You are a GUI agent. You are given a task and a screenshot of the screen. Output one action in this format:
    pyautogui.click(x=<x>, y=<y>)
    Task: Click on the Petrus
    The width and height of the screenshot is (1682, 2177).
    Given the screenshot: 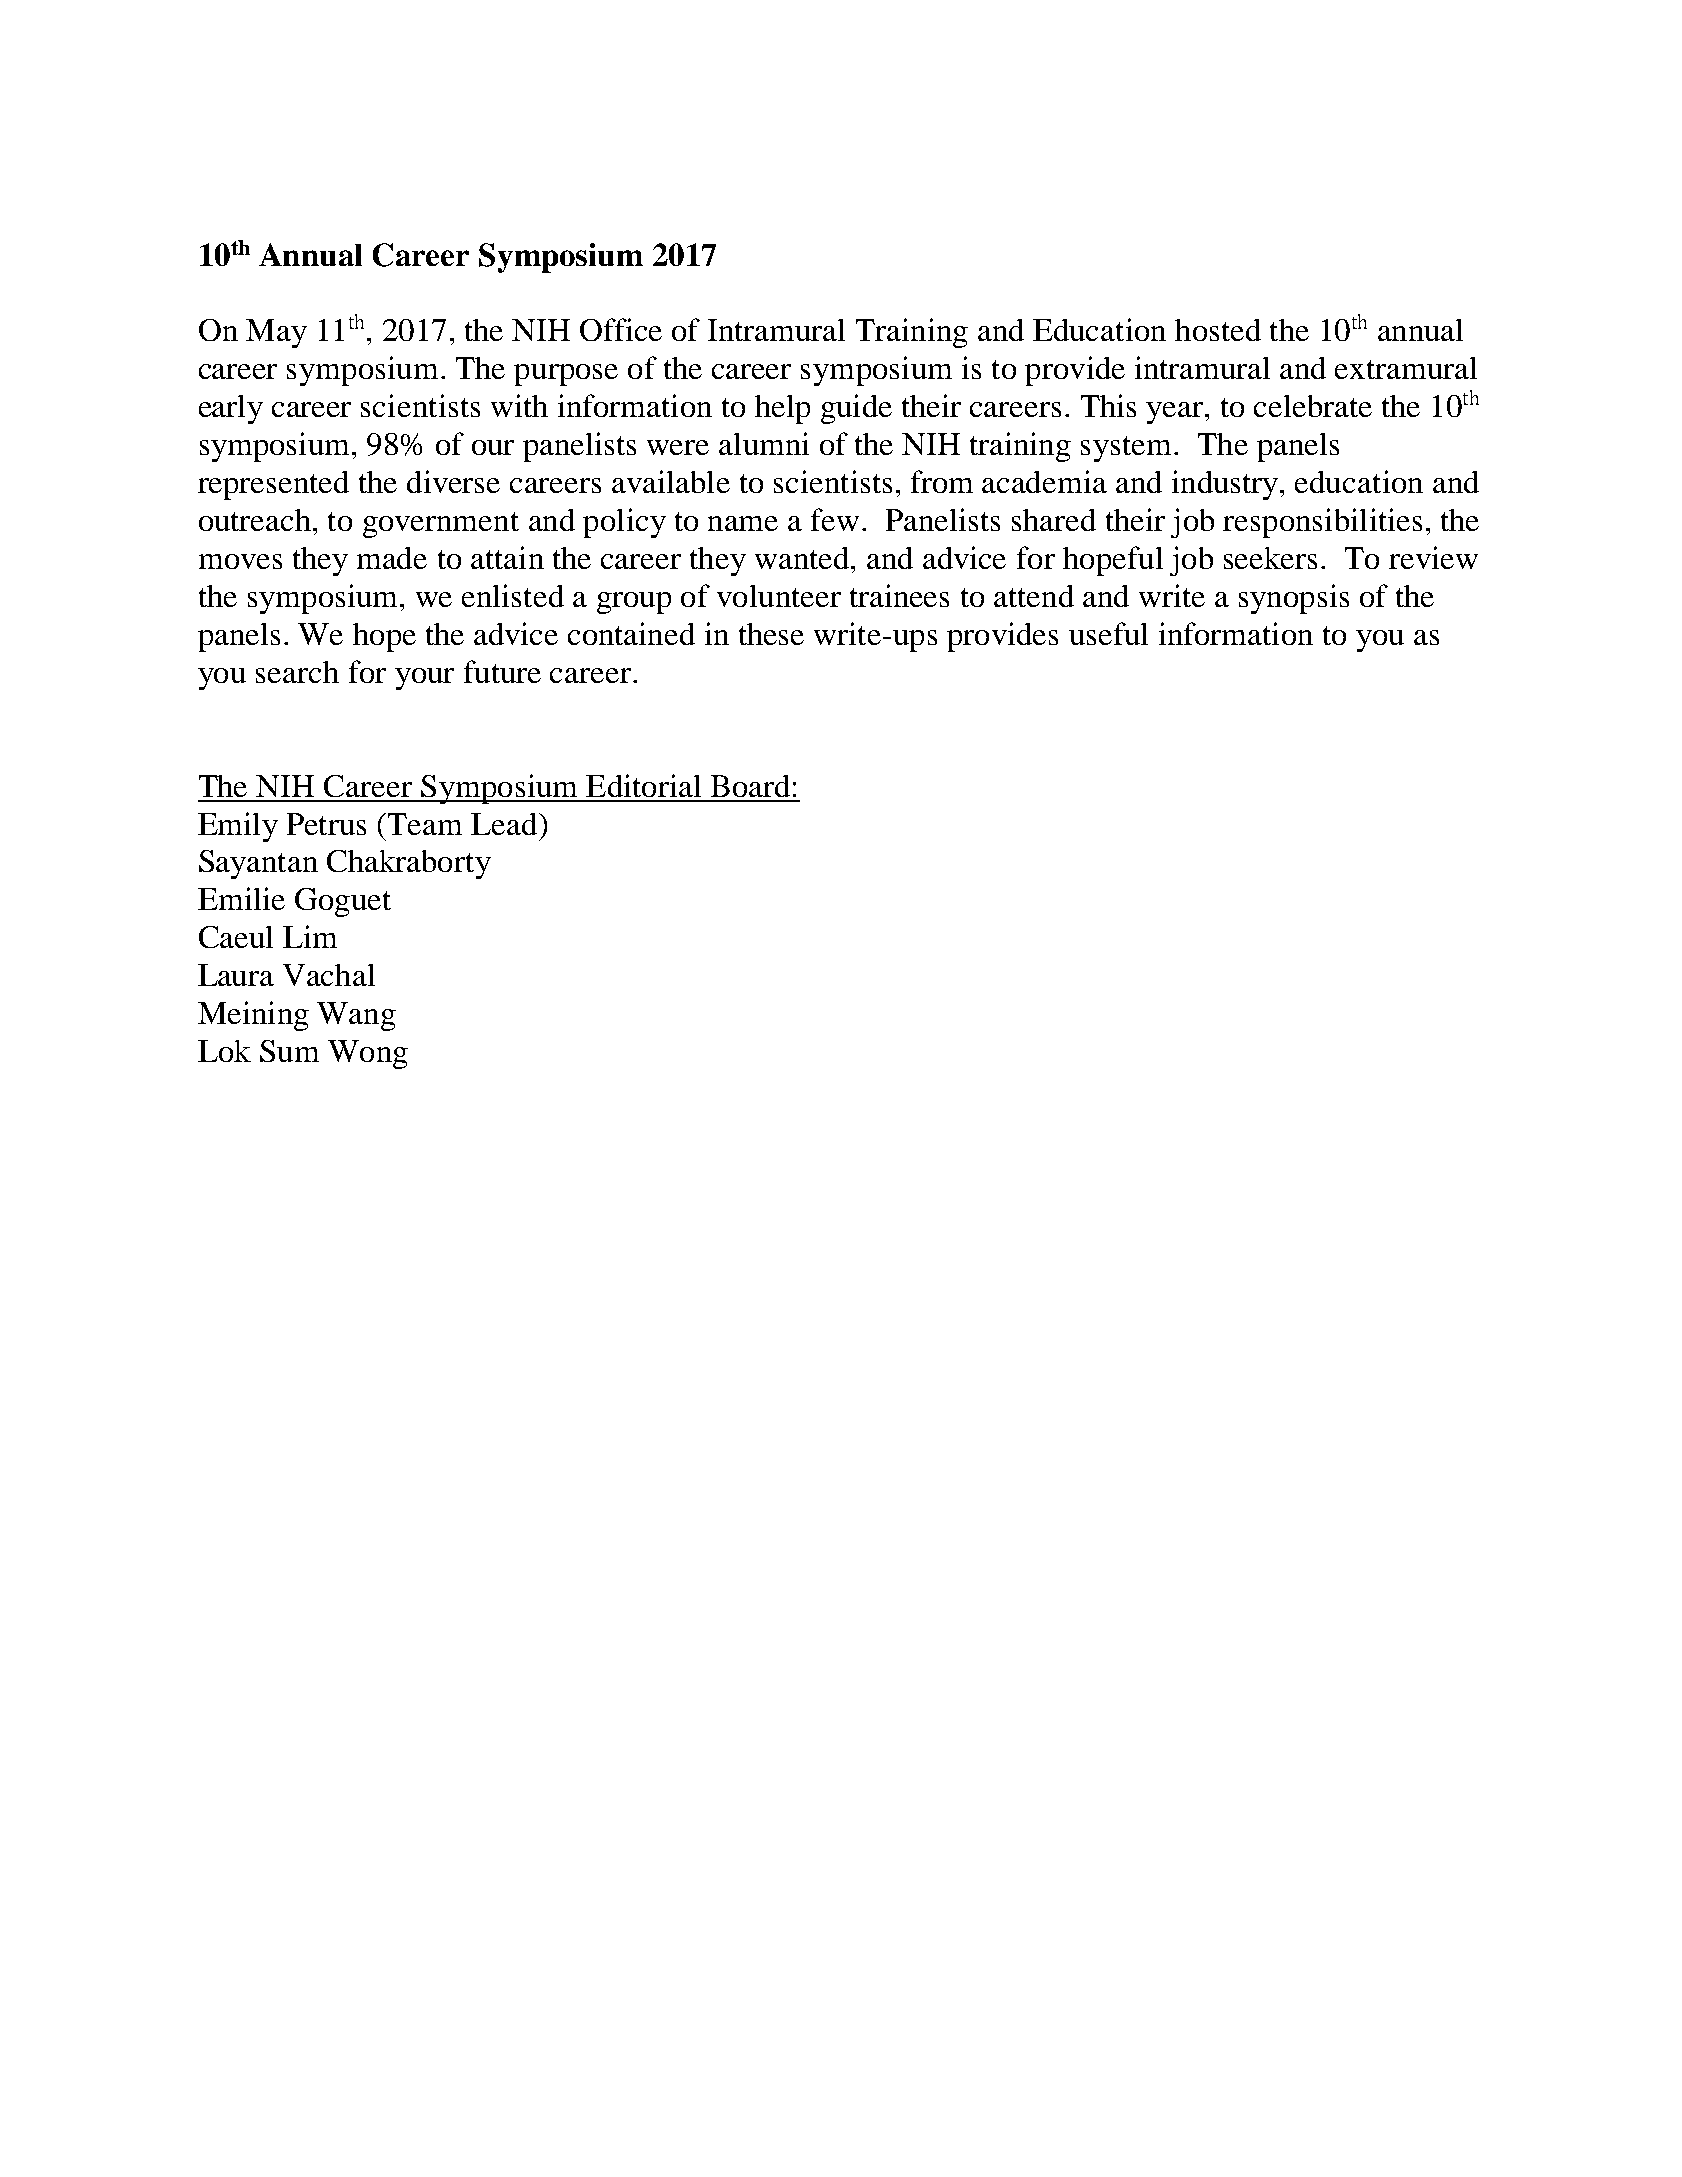 What is the action you would take?
    pyautogui.click(x=326, y=824)
